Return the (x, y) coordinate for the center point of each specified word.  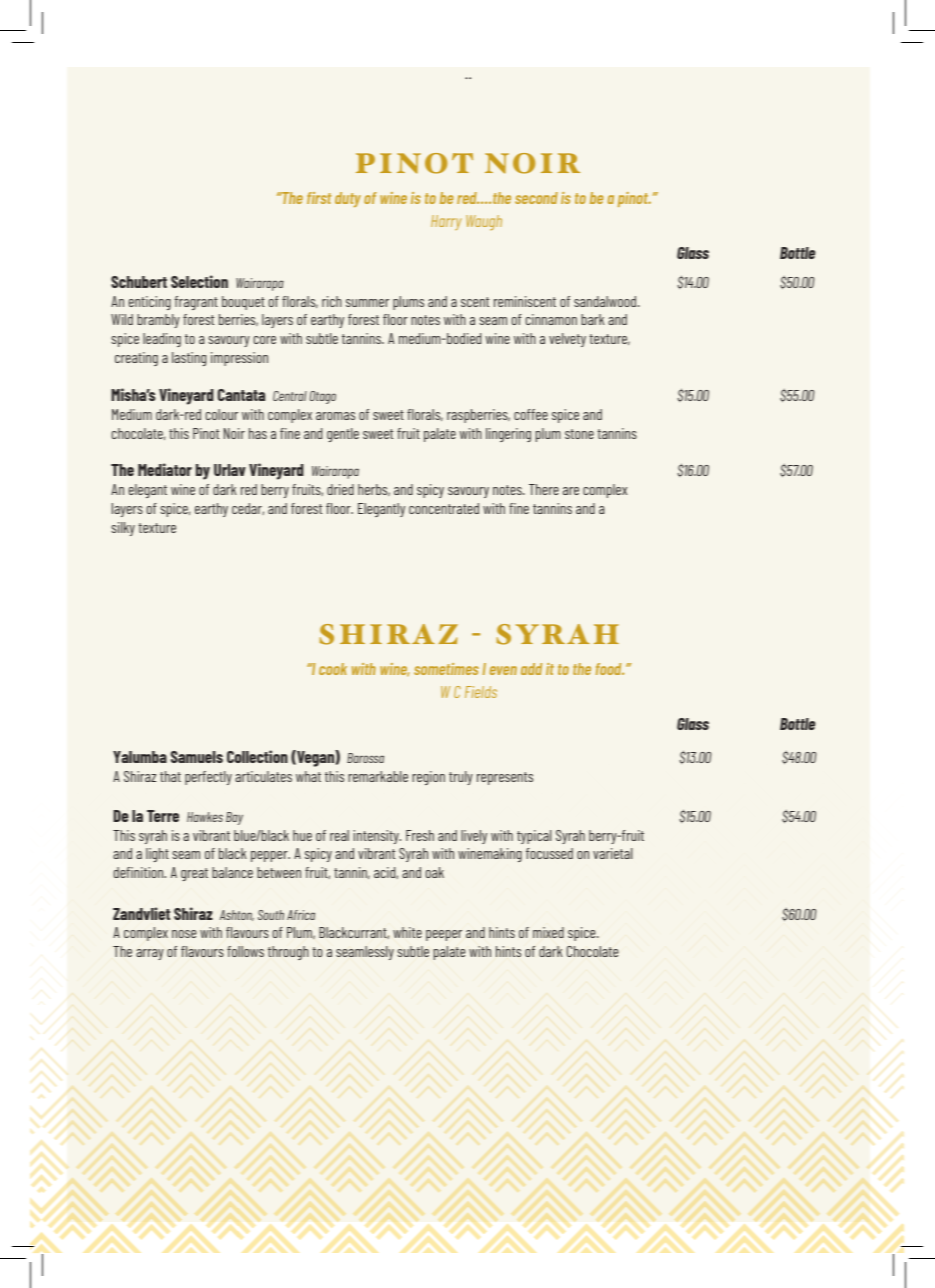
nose (184, 934)
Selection (199, 281)
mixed (548, 932)
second (536, 198)
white (407, 932)
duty (348, 199)
